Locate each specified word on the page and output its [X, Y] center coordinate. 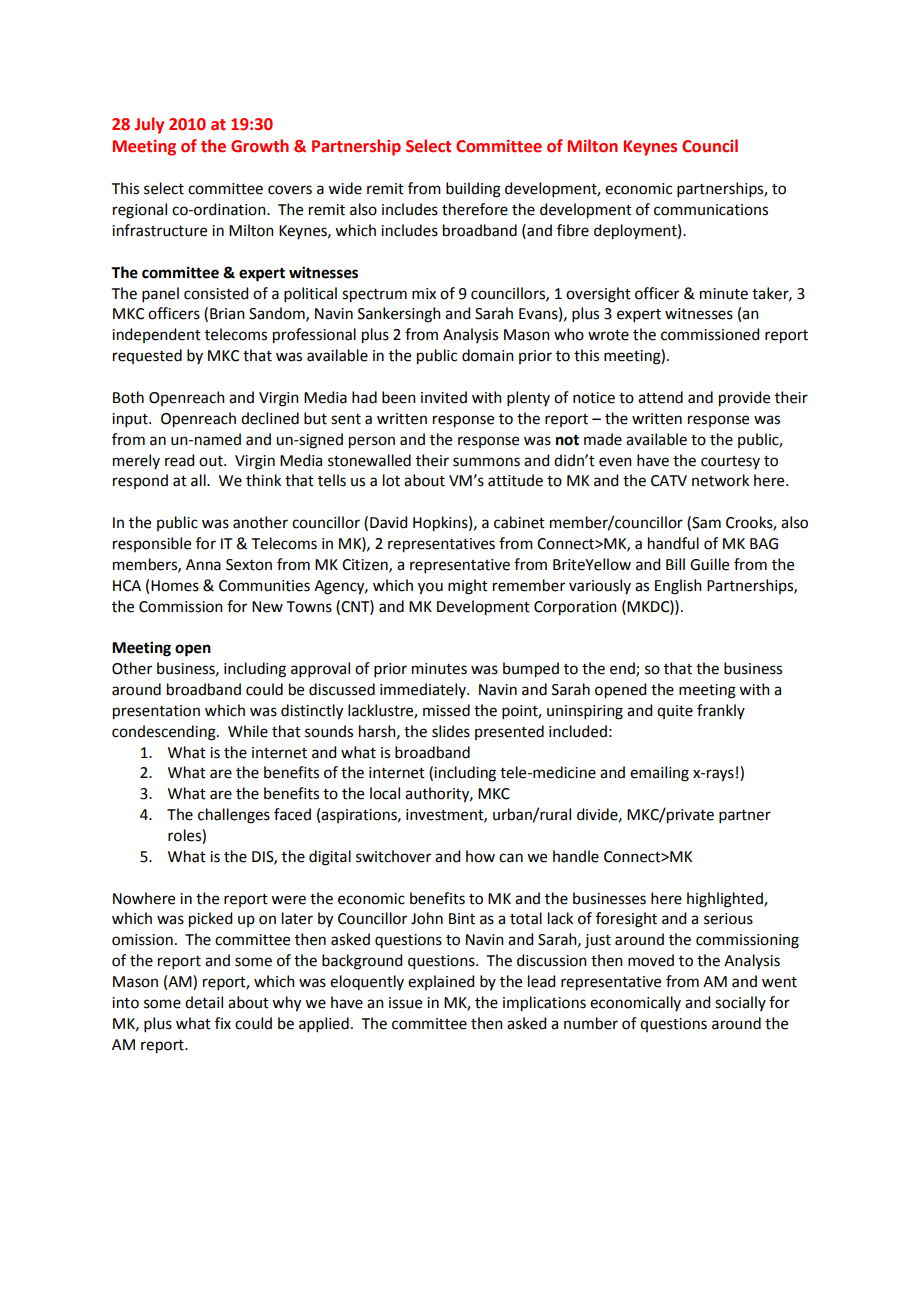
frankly [721, 711]
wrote [608, 335]
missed [446, 710]
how [480, 856]
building [473, 190]
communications [711, 210]
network [720, 480]
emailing [659, 774]
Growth [260, 146]
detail [204, 1002]
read [179, 460]
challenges [234, 816]
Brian [227, 314]
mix [424, 293]
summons [486, 462]
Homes [175, 586]
